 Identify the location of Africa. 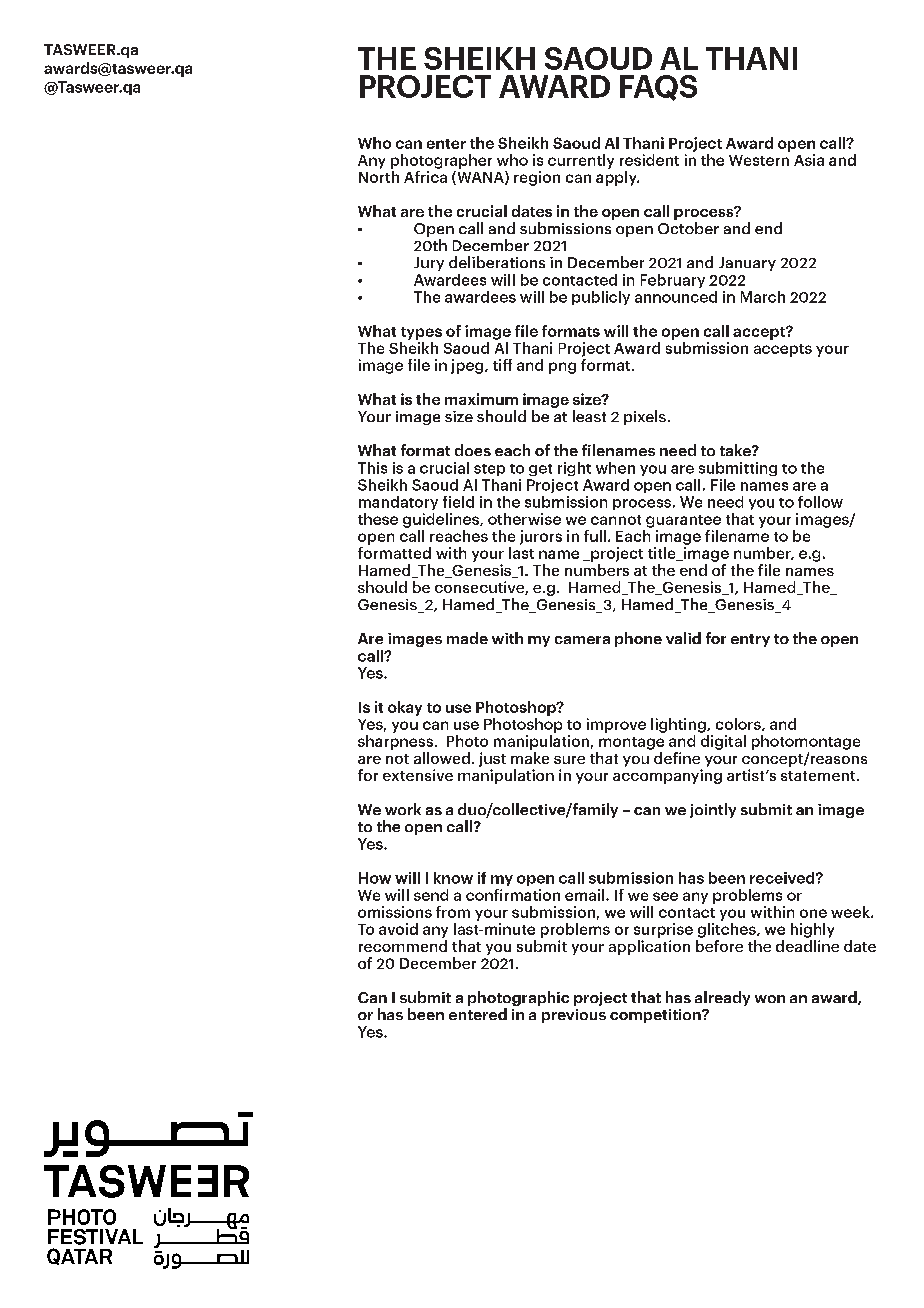
(425, 175).
